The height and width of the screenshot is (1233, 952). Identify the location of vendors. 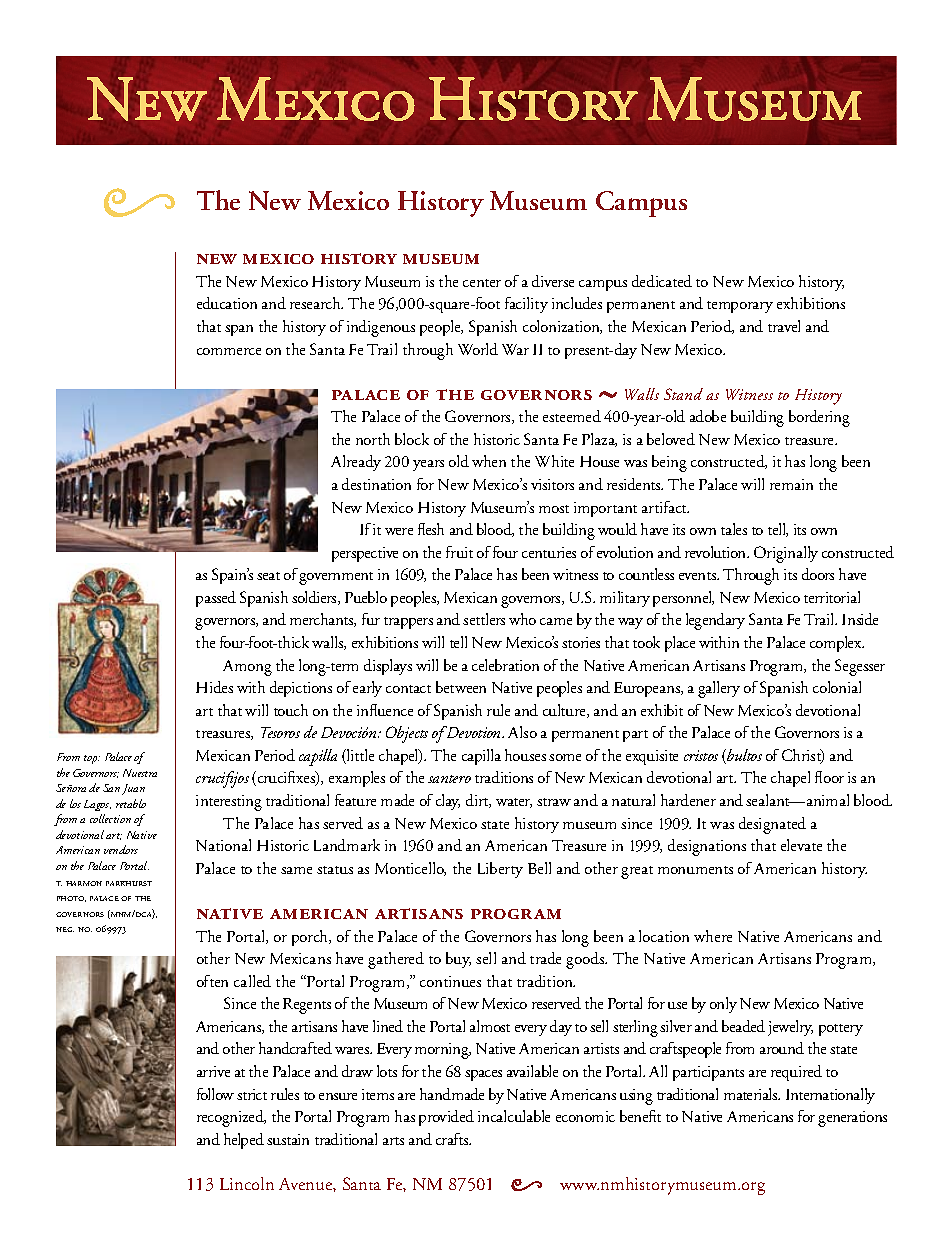
(121, 849).
